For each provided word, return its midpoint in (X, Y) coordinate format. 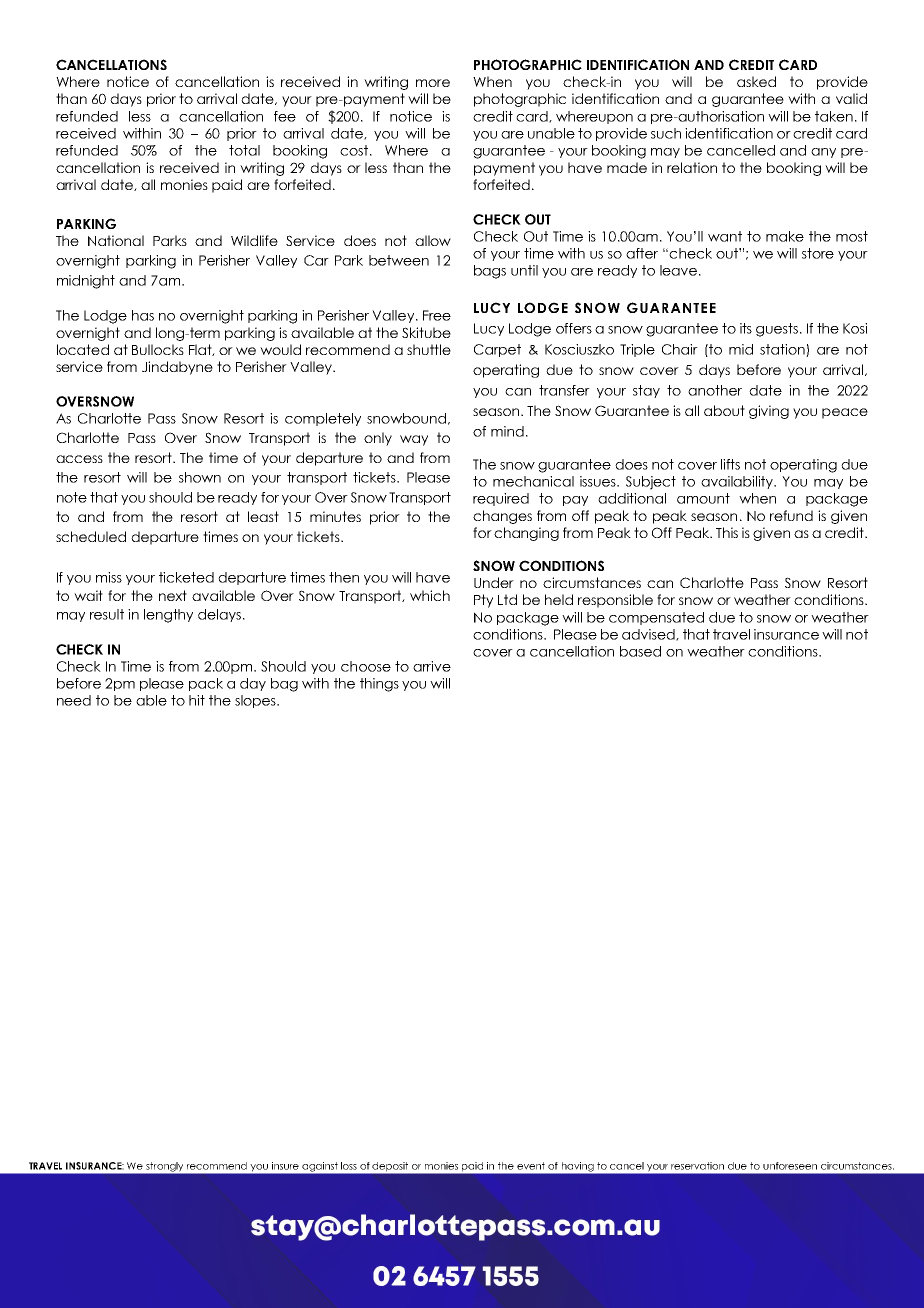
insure (285, 1166)
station (783, 350)
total (244, 150)
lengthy (168, 616)
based (640, 651)
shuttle (429, 349)
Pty (483, 601)
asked (756, 81)
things (379, 685)
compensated (656, 618)
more (433, 83)
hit (197, 700)
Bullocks (158, 349)
